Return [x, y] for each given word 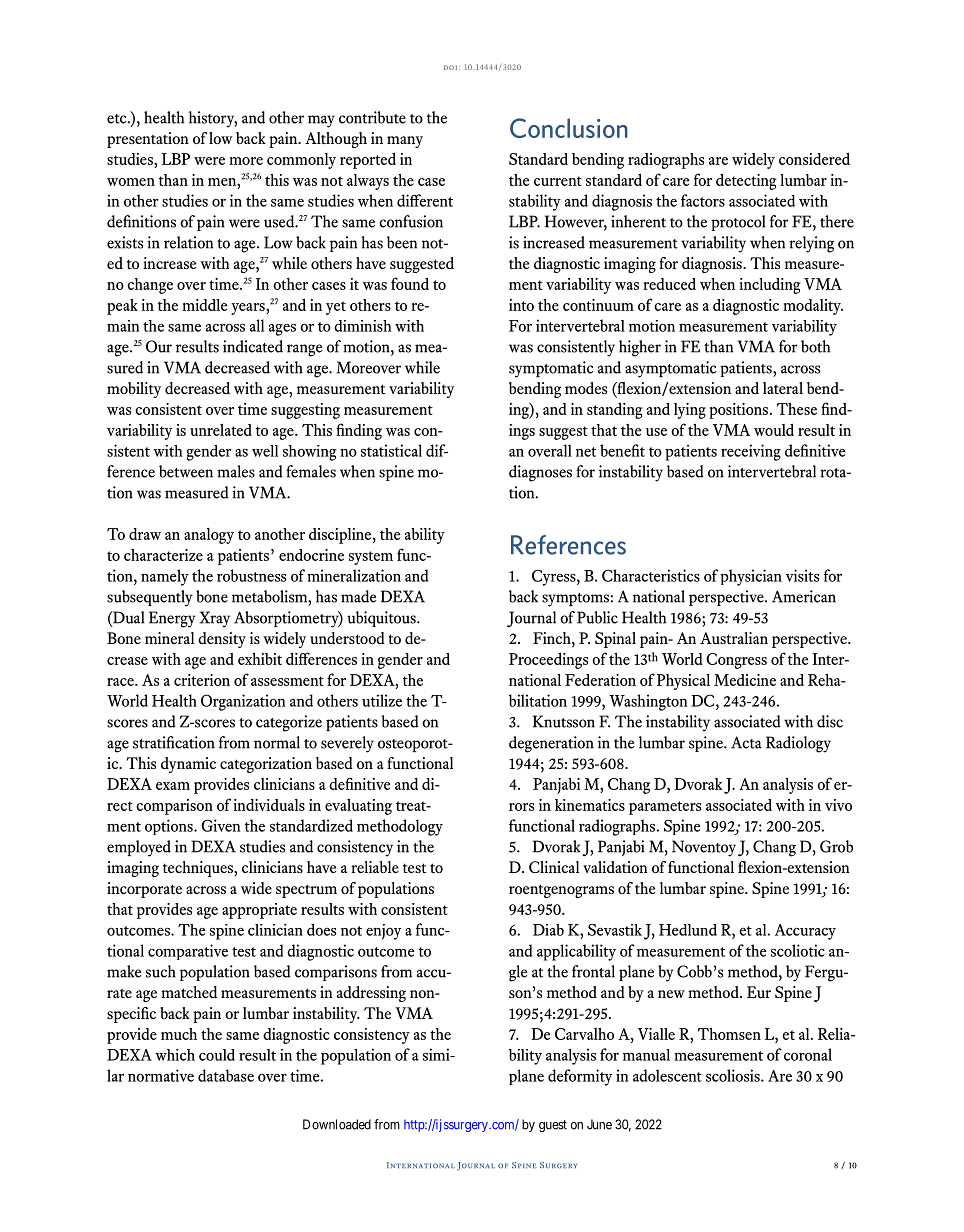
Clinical [554, 867]
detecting [746, 182]
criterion [202, 680]
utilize [382, 700]
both [815, 346]
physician [751, 577]
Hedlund [688, 930]
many [405, 142]
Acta [746, 742]
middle [204, 305]
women [131, 182]
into [521, 305]
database [226, 1075]
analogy [209, 536]
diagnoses [540, 473]
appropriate [259, 911]
